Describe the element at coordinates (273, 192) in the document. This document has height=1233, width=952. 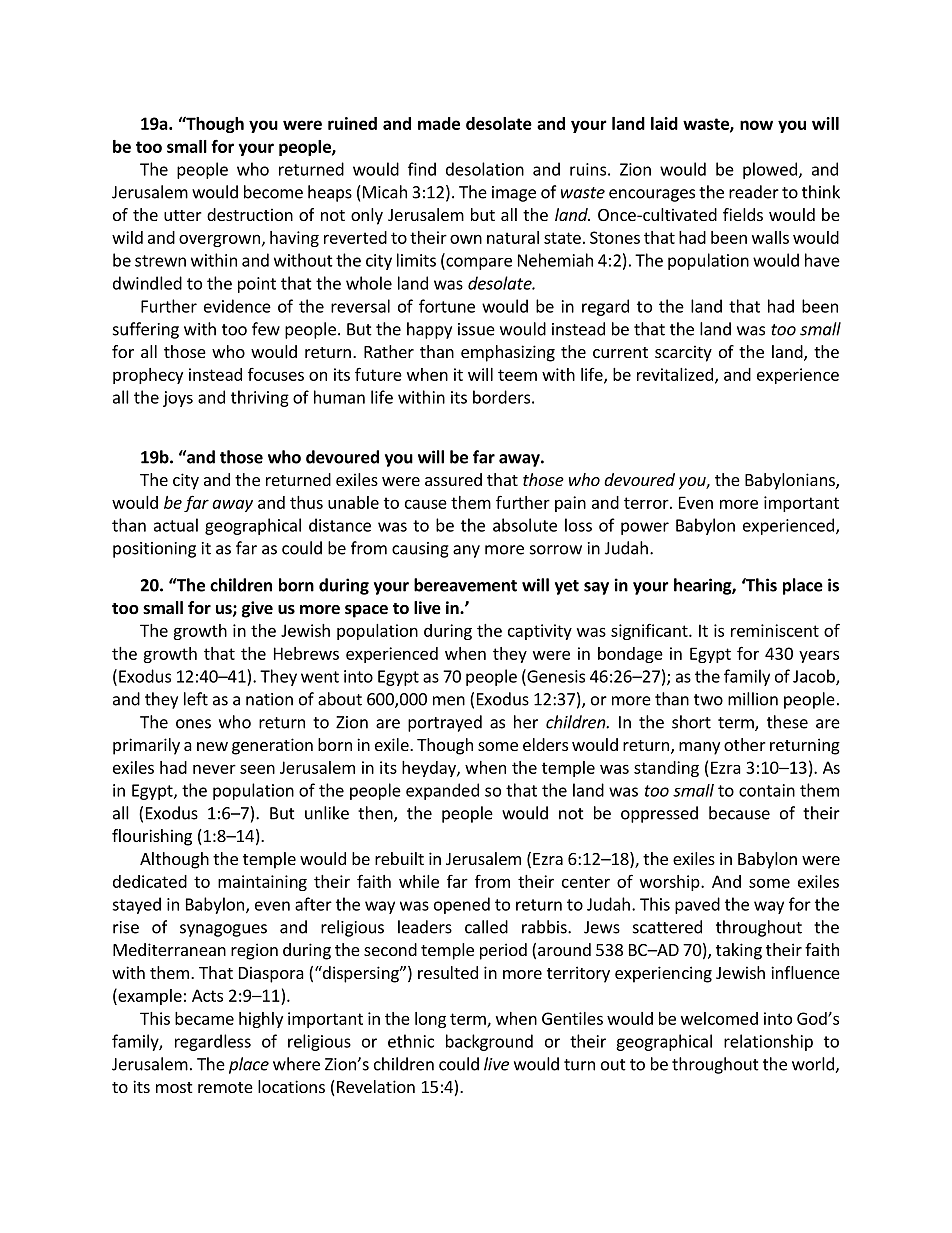
I see `become` at that location.
